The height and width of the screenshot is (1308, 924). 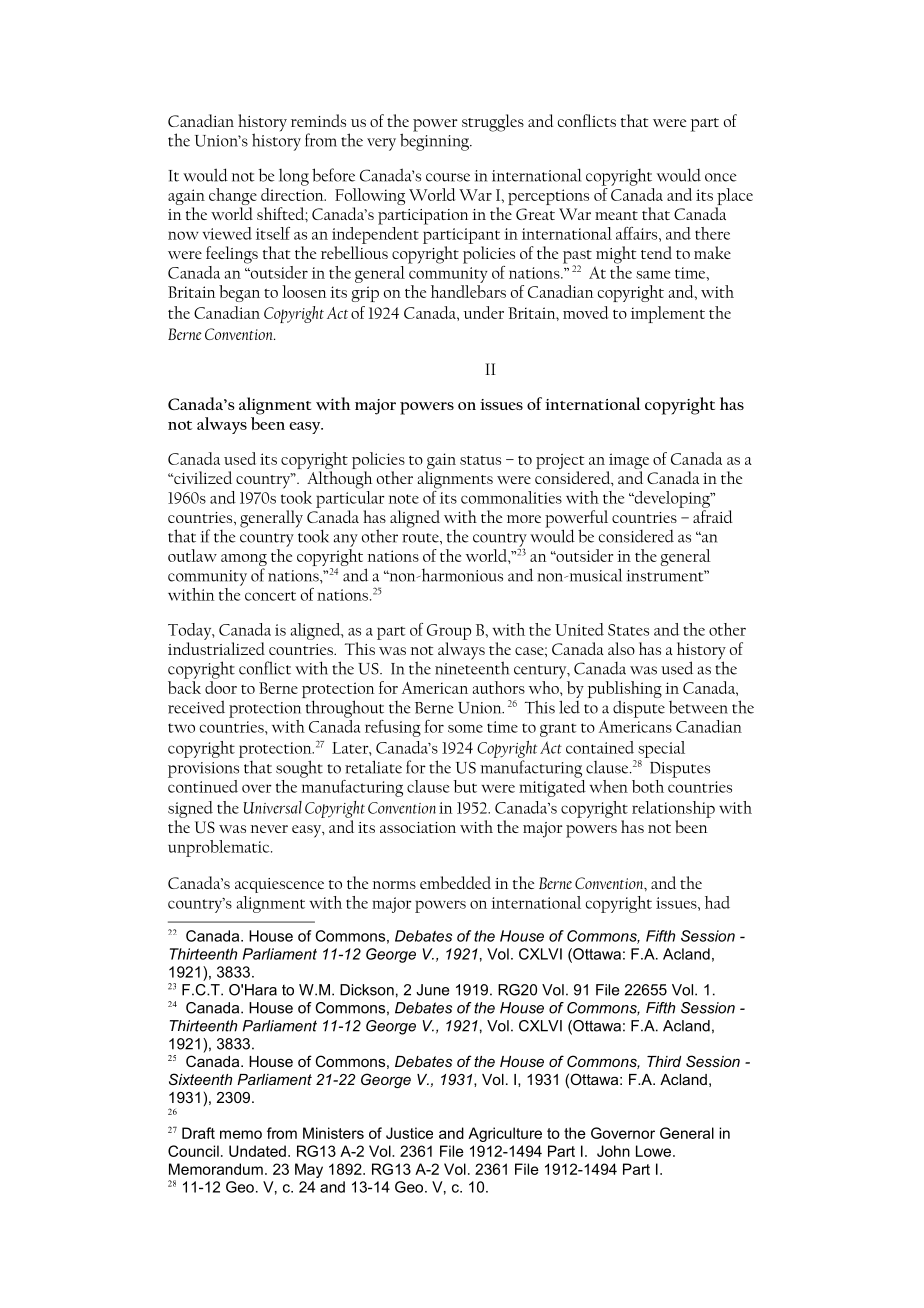 What do you see at coordinates (628, 630) in the screenshot?
I see `States` at bounding box center [628, 630].
